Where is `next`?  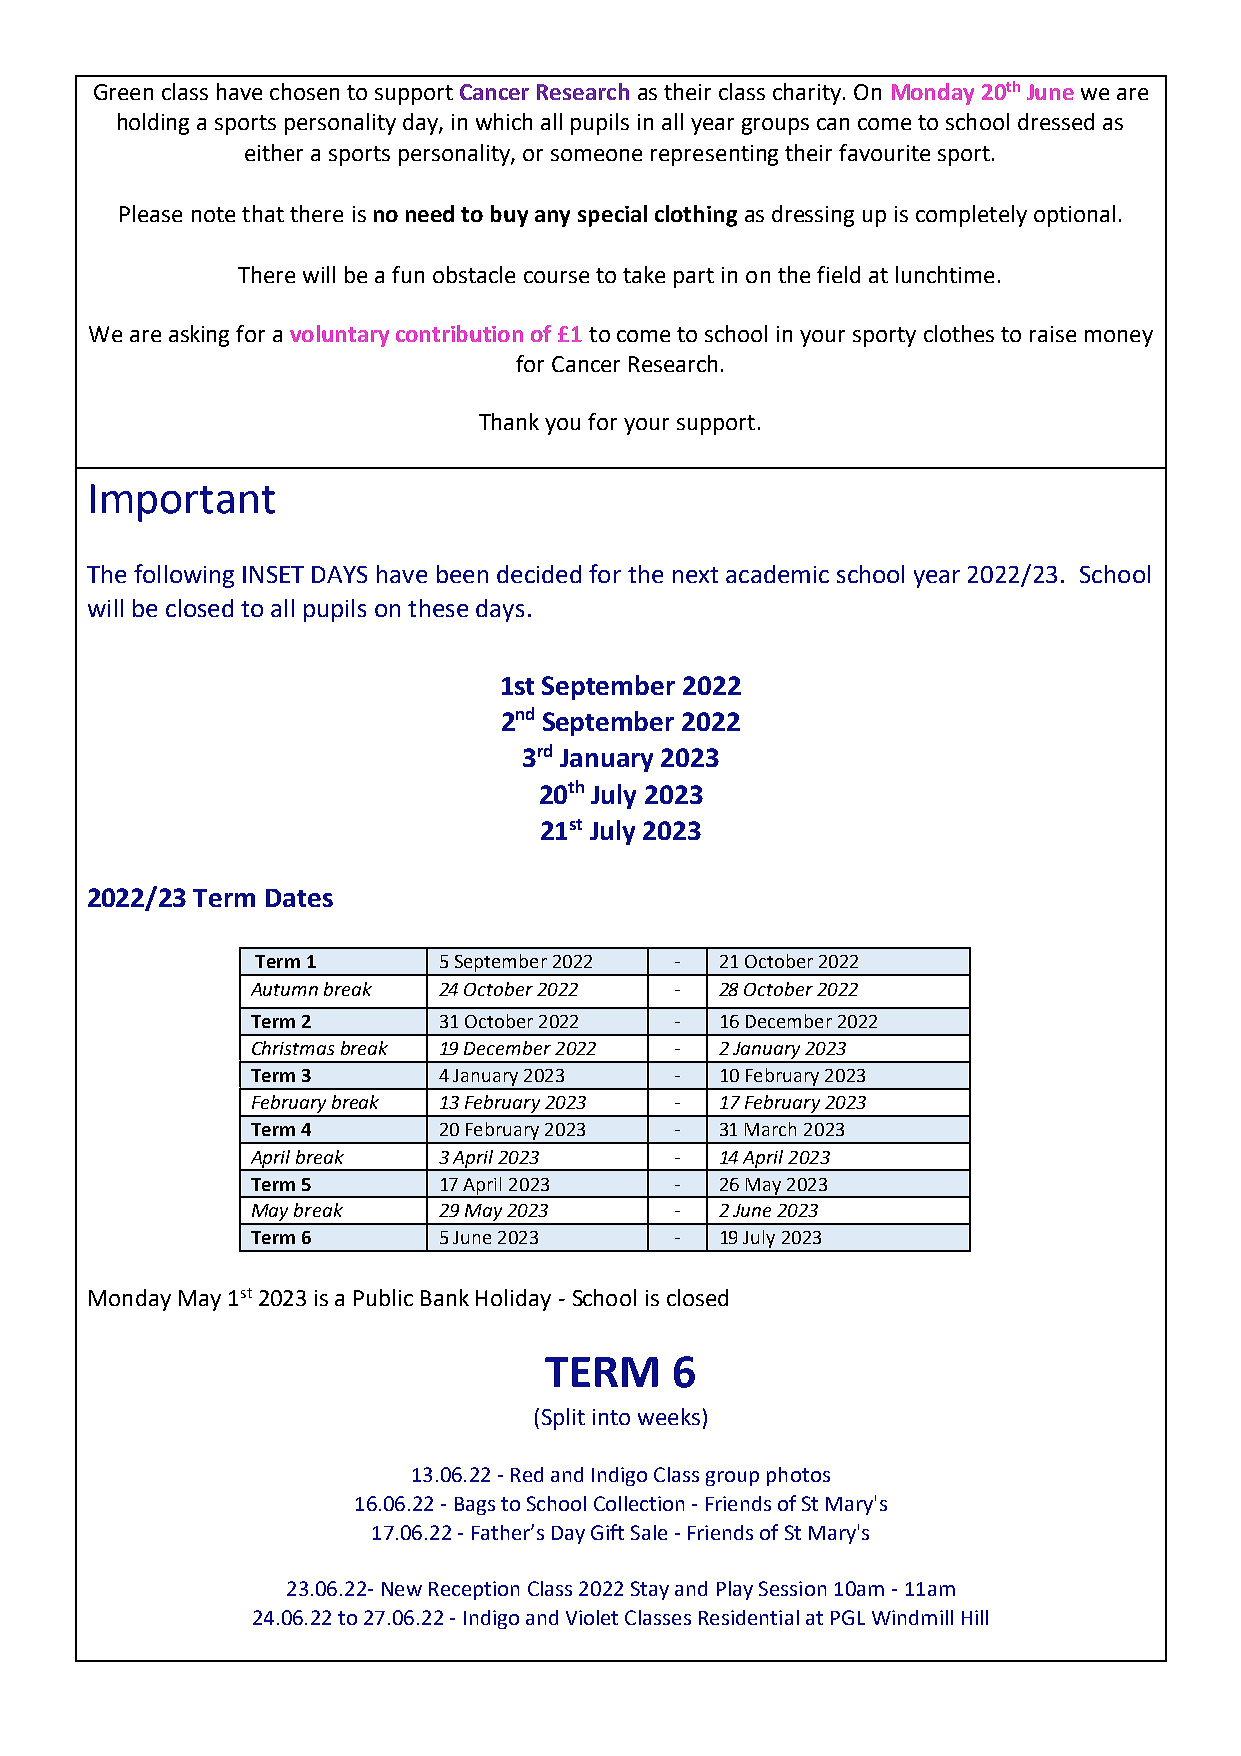
next is located at coordinates (695, 575).
